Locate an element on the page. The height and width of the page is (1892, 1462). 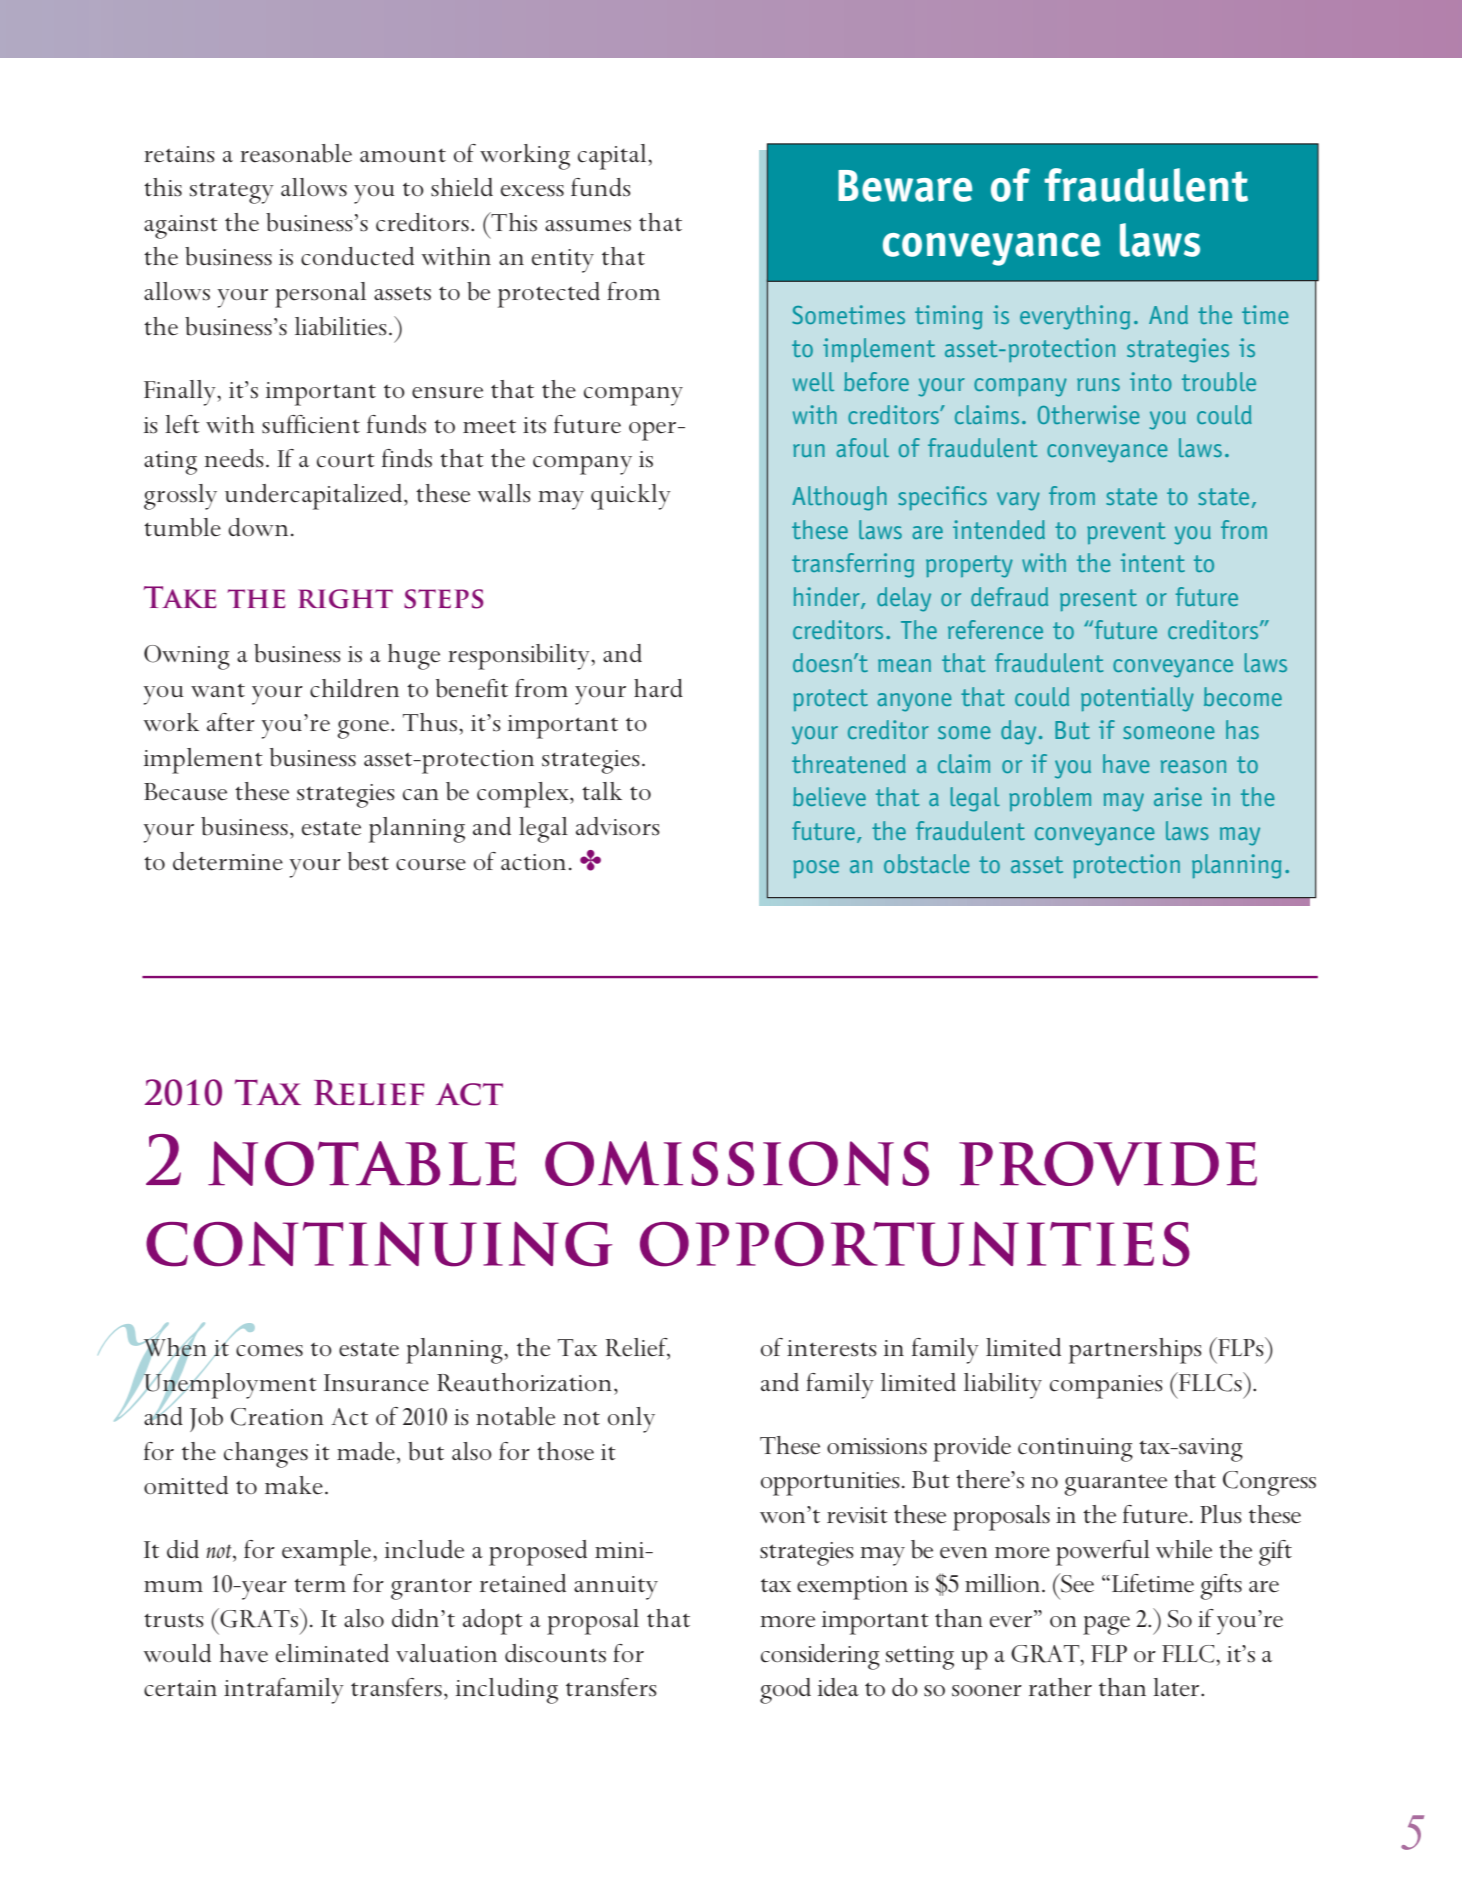
Beware is located at coordinates (905, 186).
